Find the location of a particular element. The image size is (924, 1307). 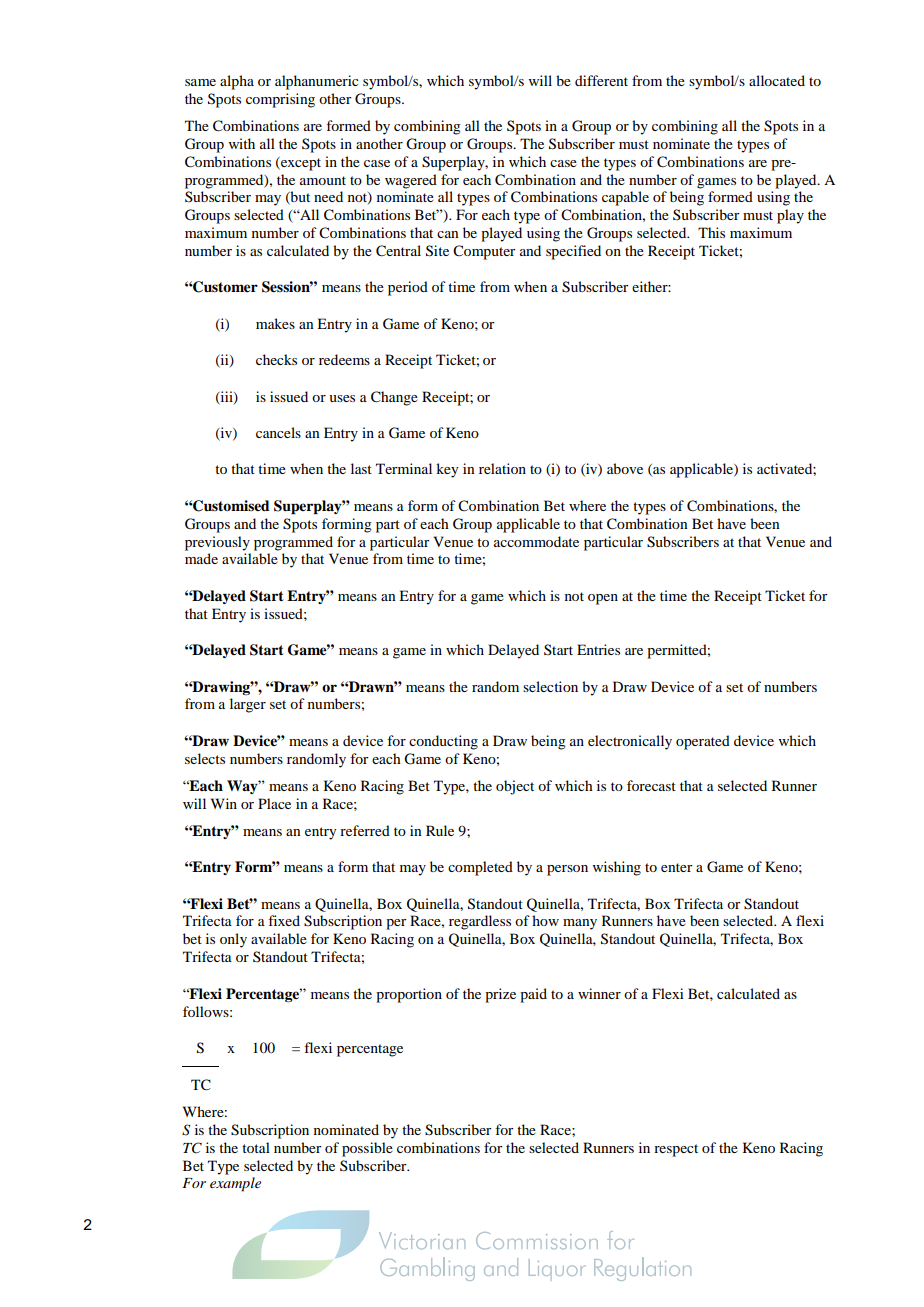

allocated is located at coordinates (777, 80).
